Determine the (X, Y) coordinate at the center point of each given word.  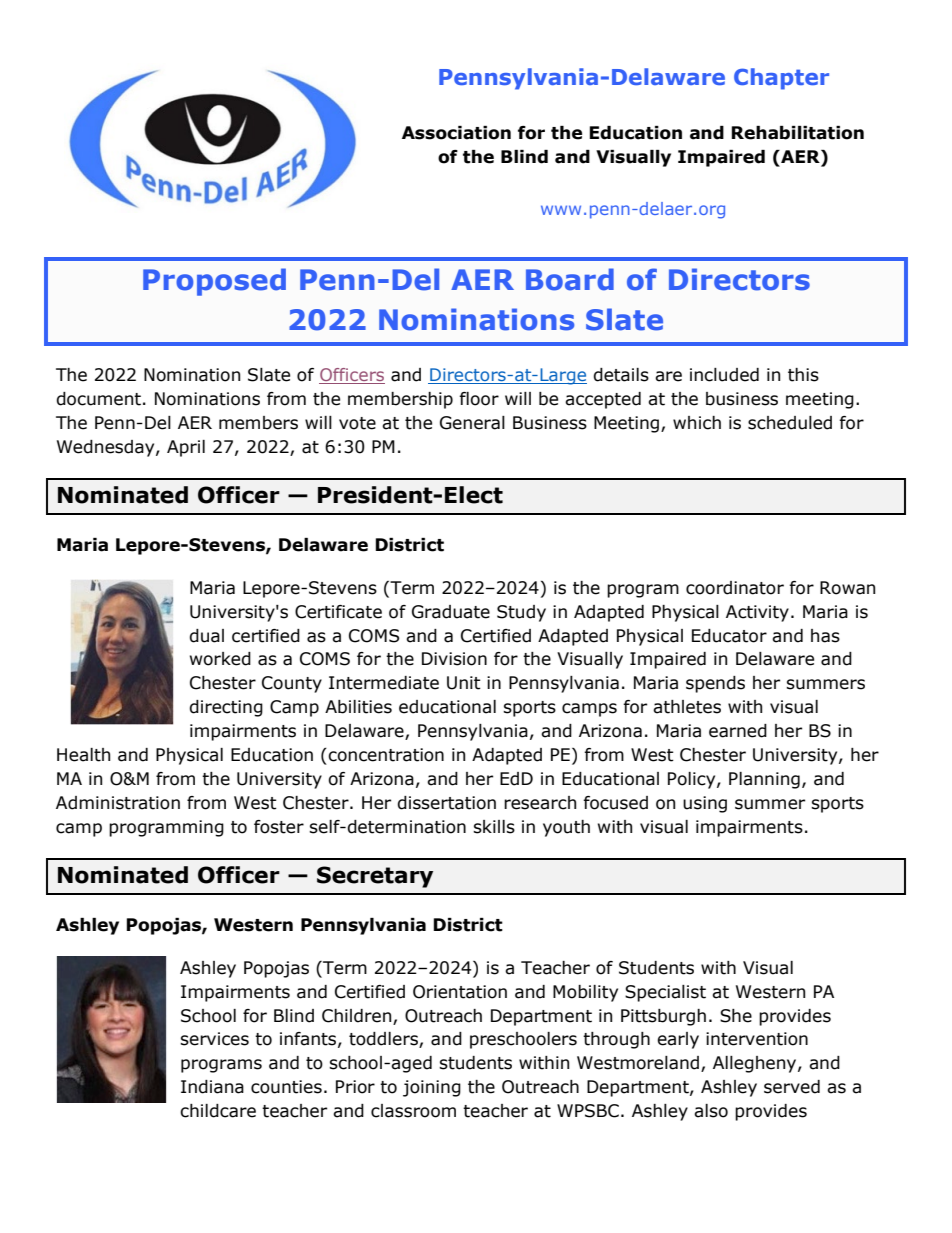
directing (226, 708)
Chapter (781, 79)
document (98, 399)
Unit (464, 683)
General (472, 423)
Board (570, 279)
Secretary (375, 877)
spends (715, 684)
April (186, 448)
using (705, 804)
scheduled (790, 423)
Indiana (212, 1087)
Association (456, 133)
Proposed (214, 282)
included (724, 375)
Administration (118, 803)
